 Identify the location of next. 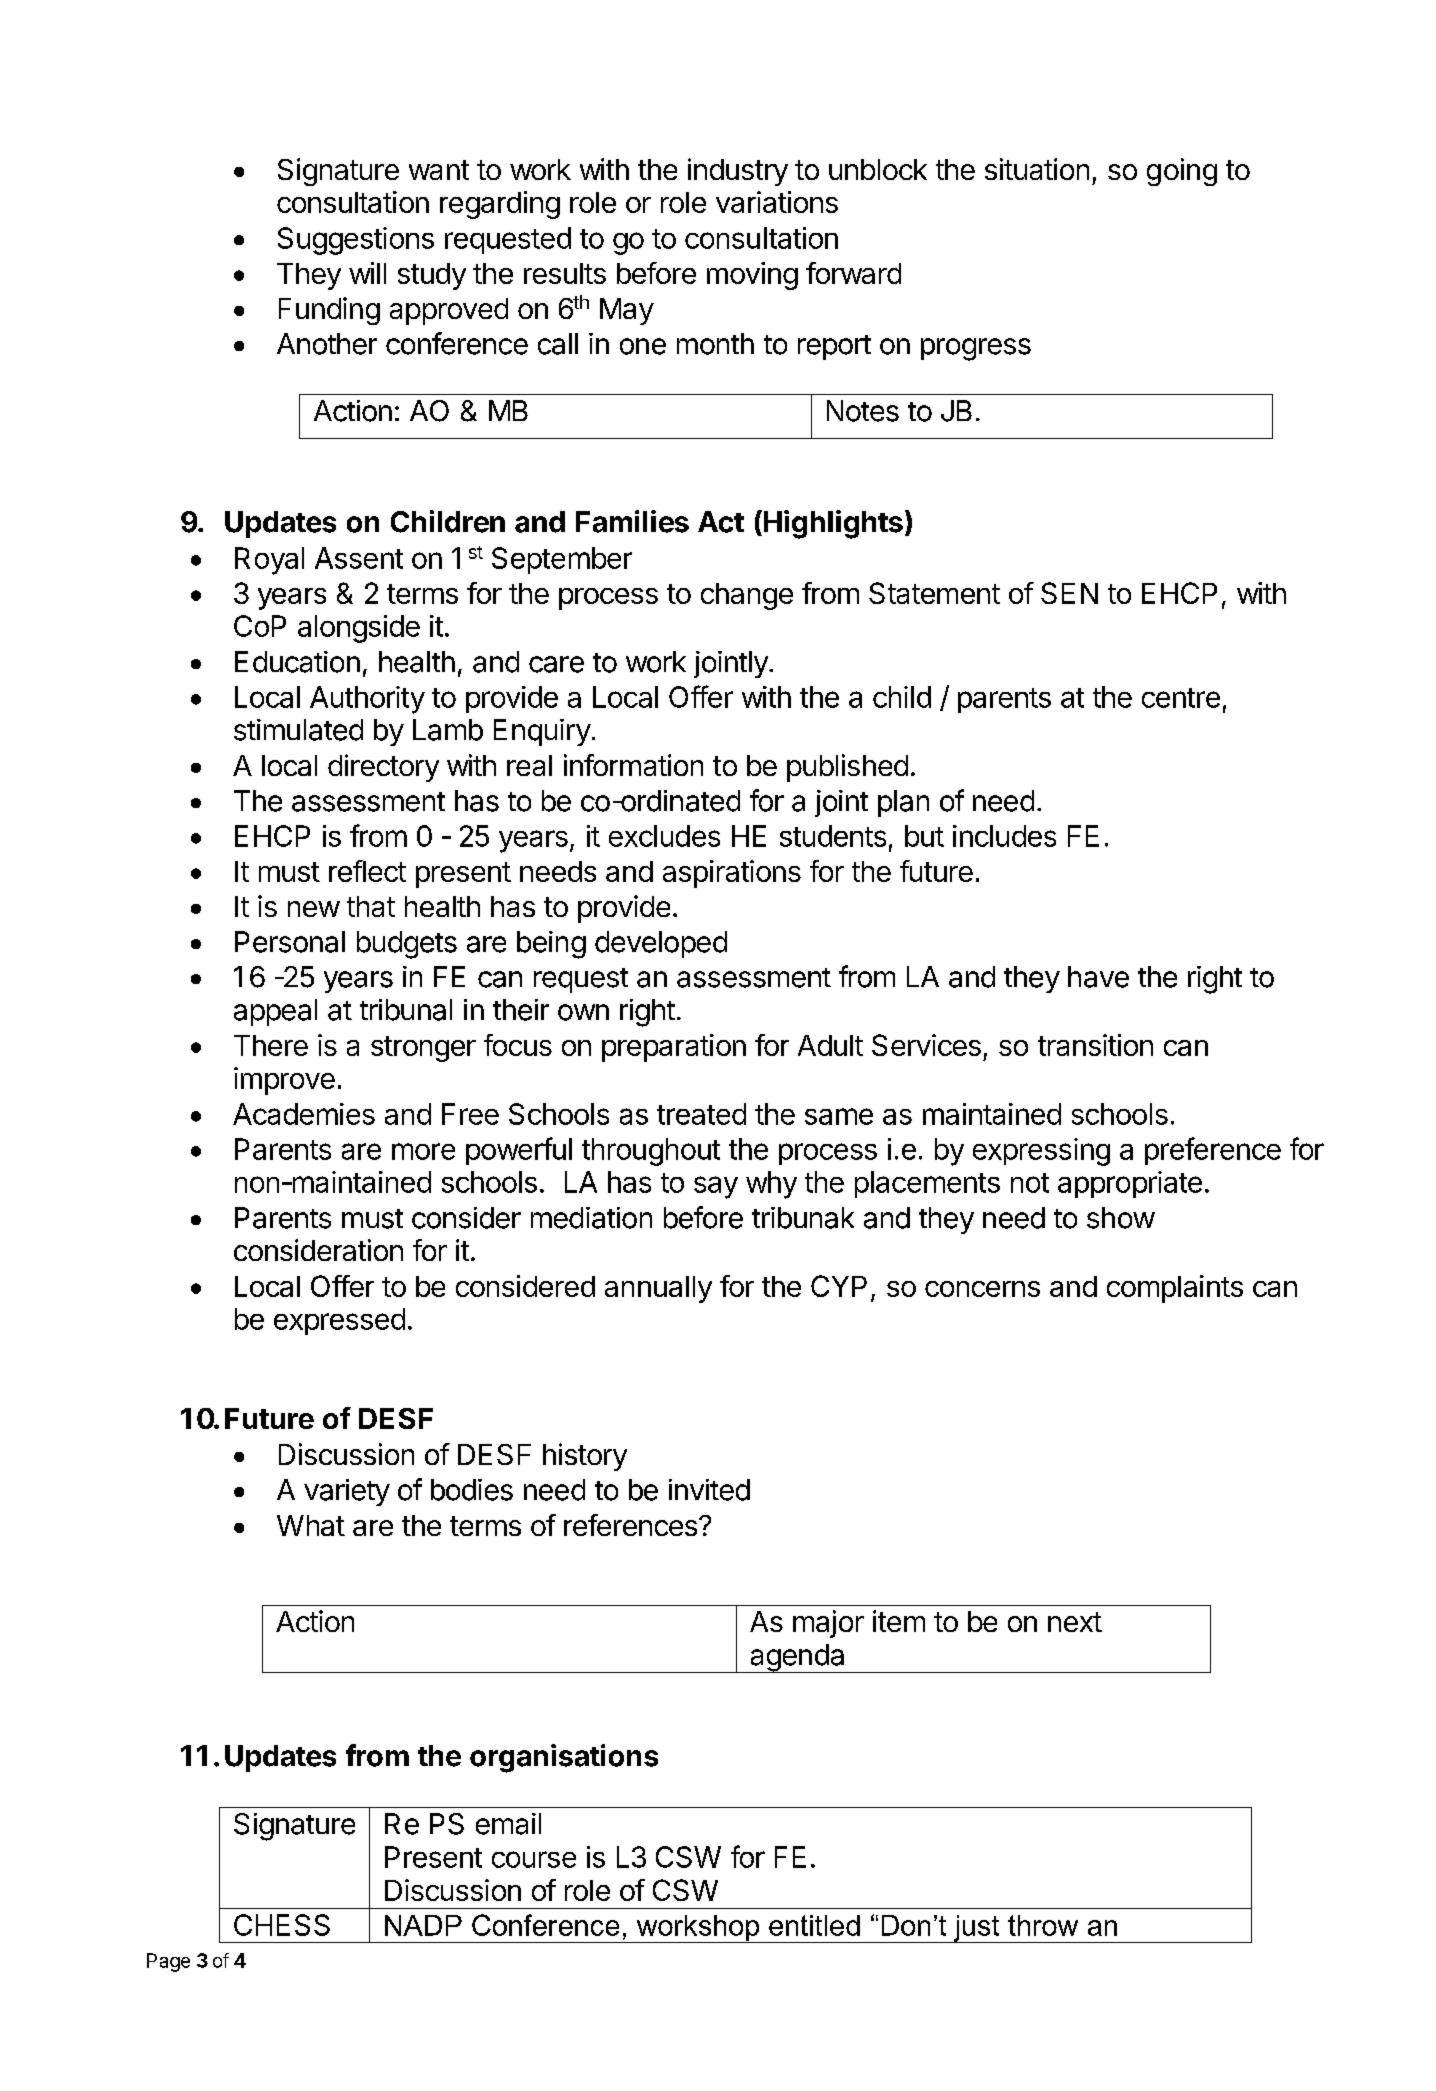
(1075, 1622).
